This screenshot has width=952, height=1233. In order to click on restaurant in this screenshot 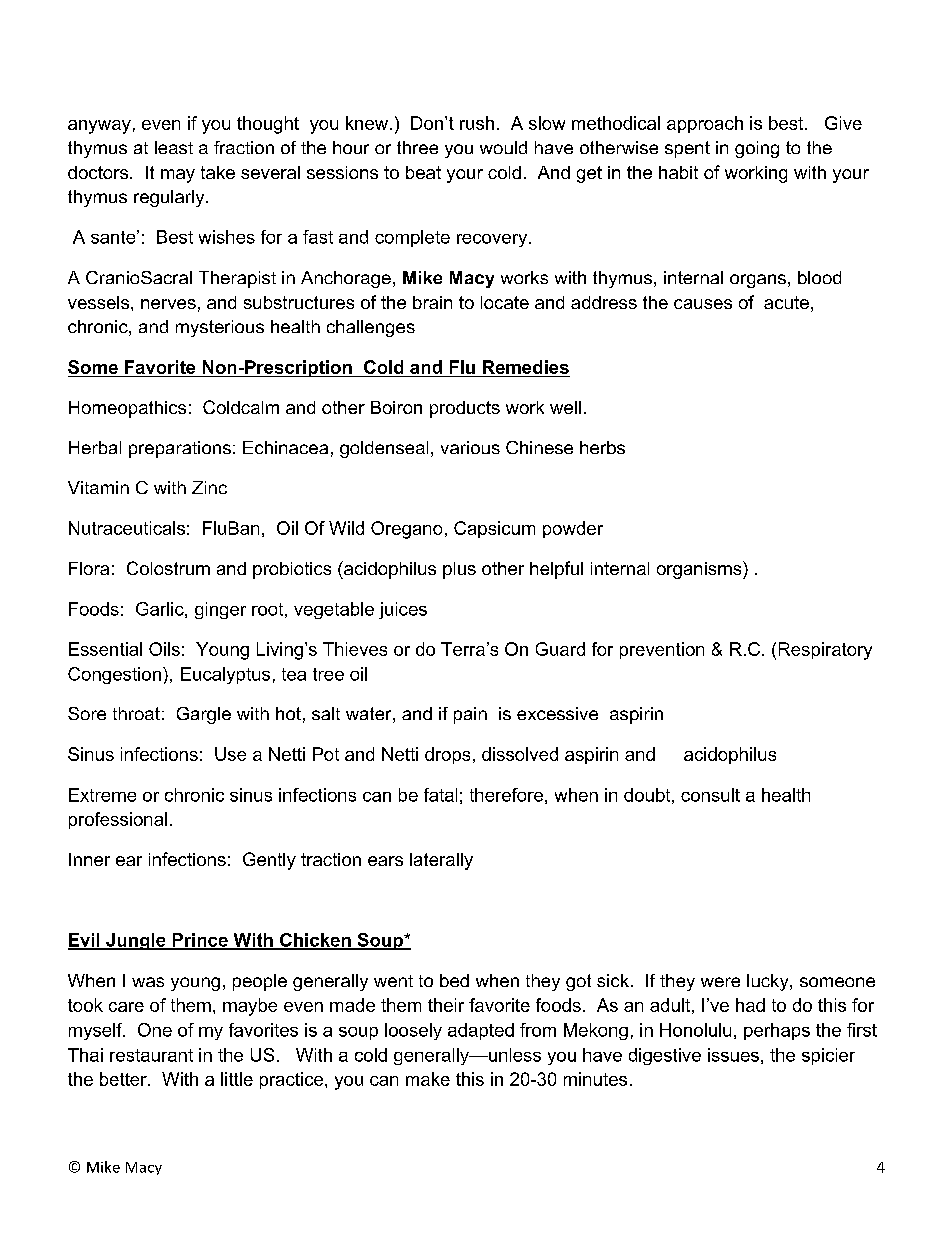, I will do `click(151, 1055)`.
